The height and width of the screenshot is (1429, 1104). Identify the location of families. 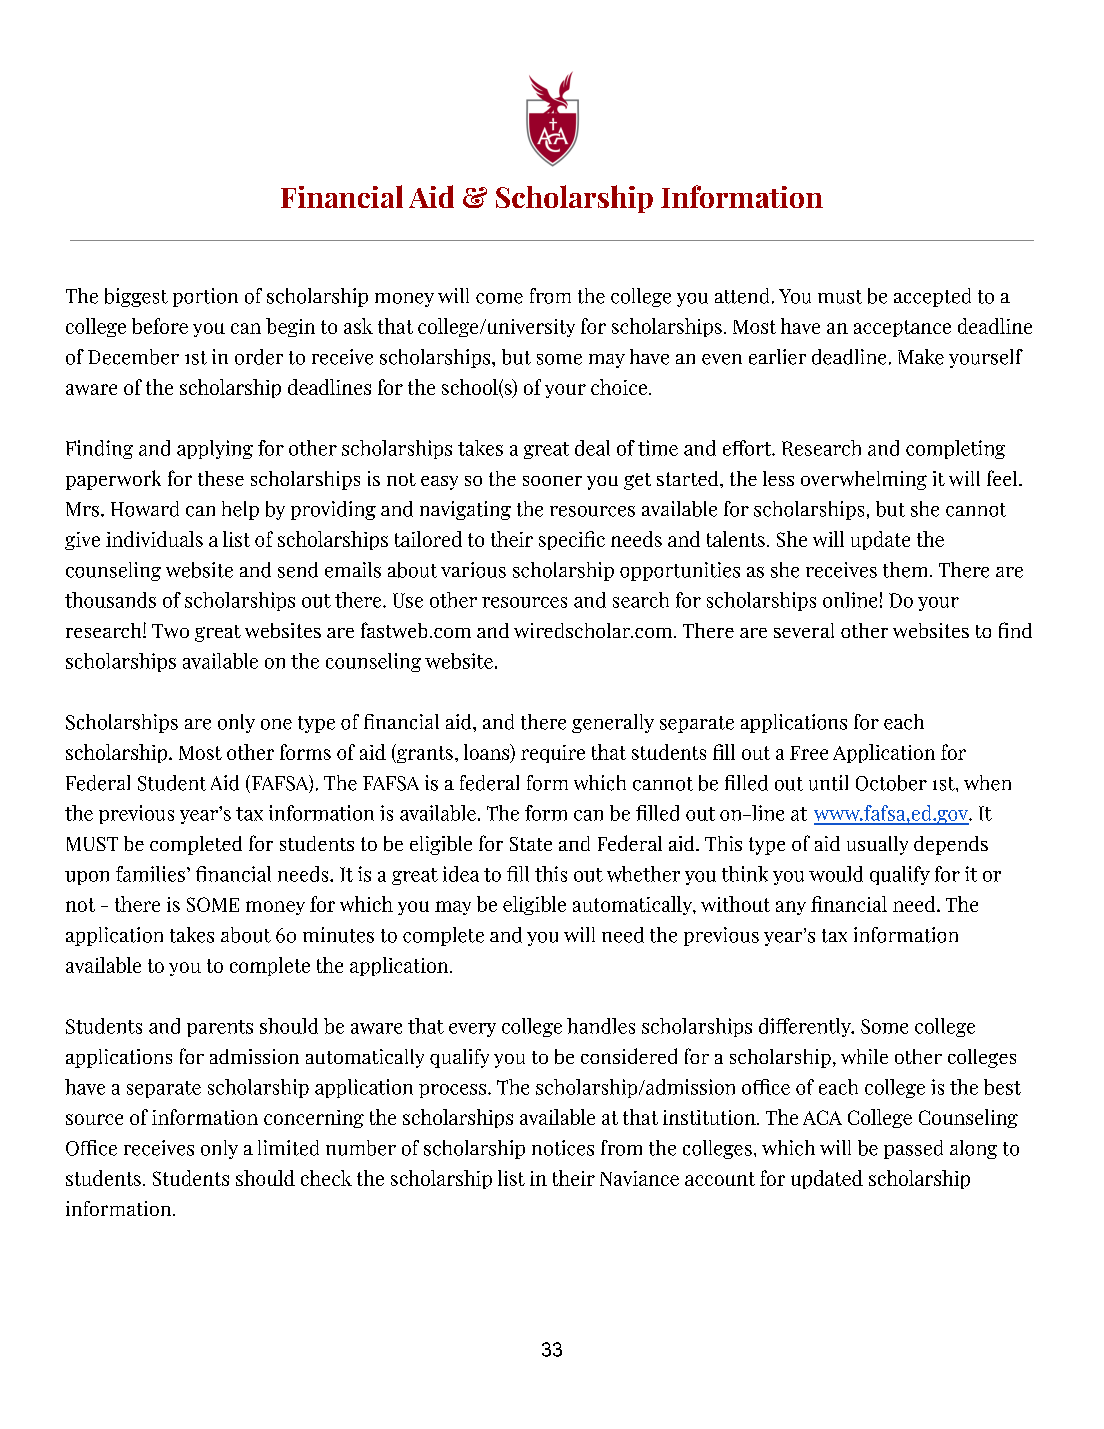
(150, 874).
